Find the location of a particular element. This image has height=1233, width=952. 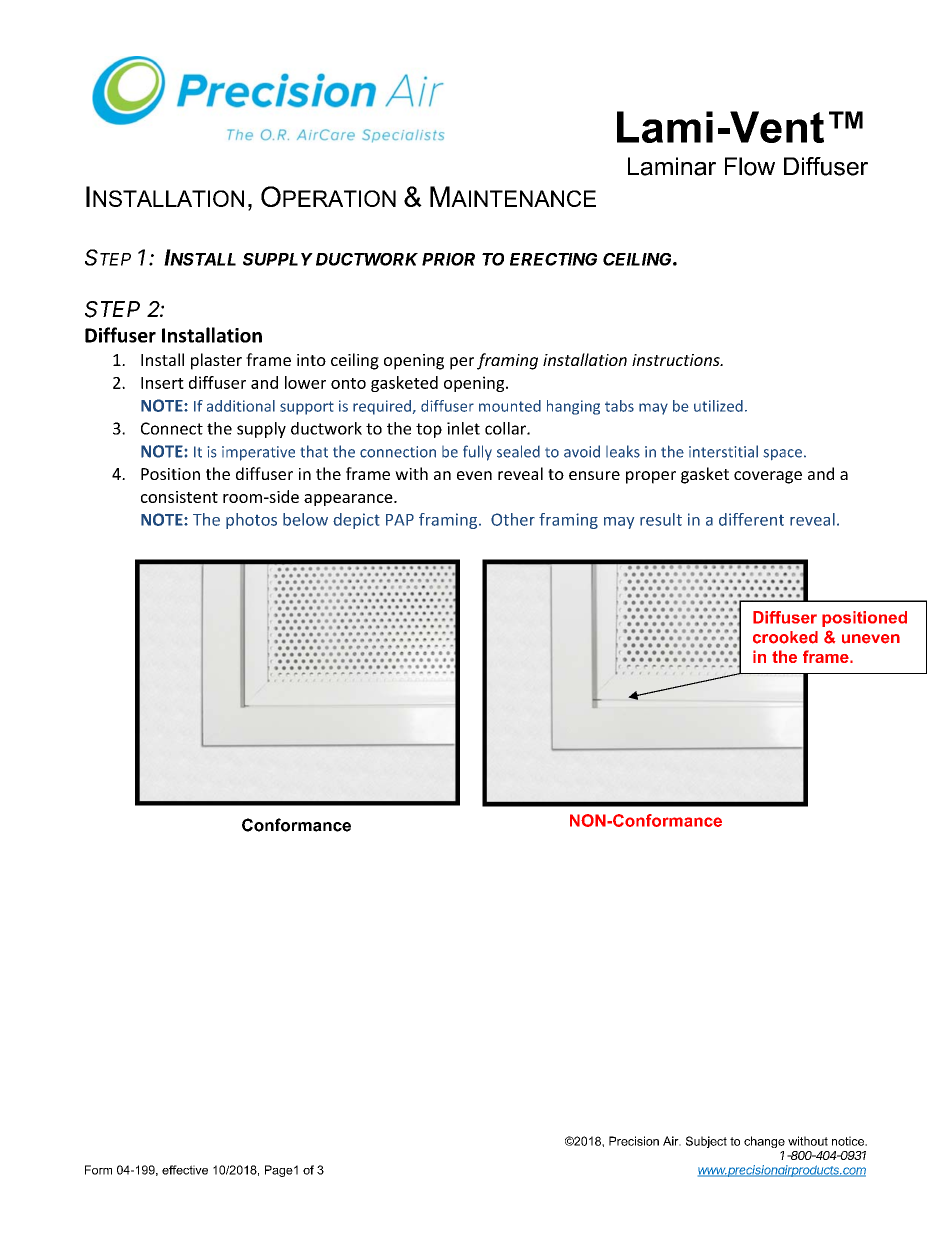

change is located at coordinates (764, 1142).
